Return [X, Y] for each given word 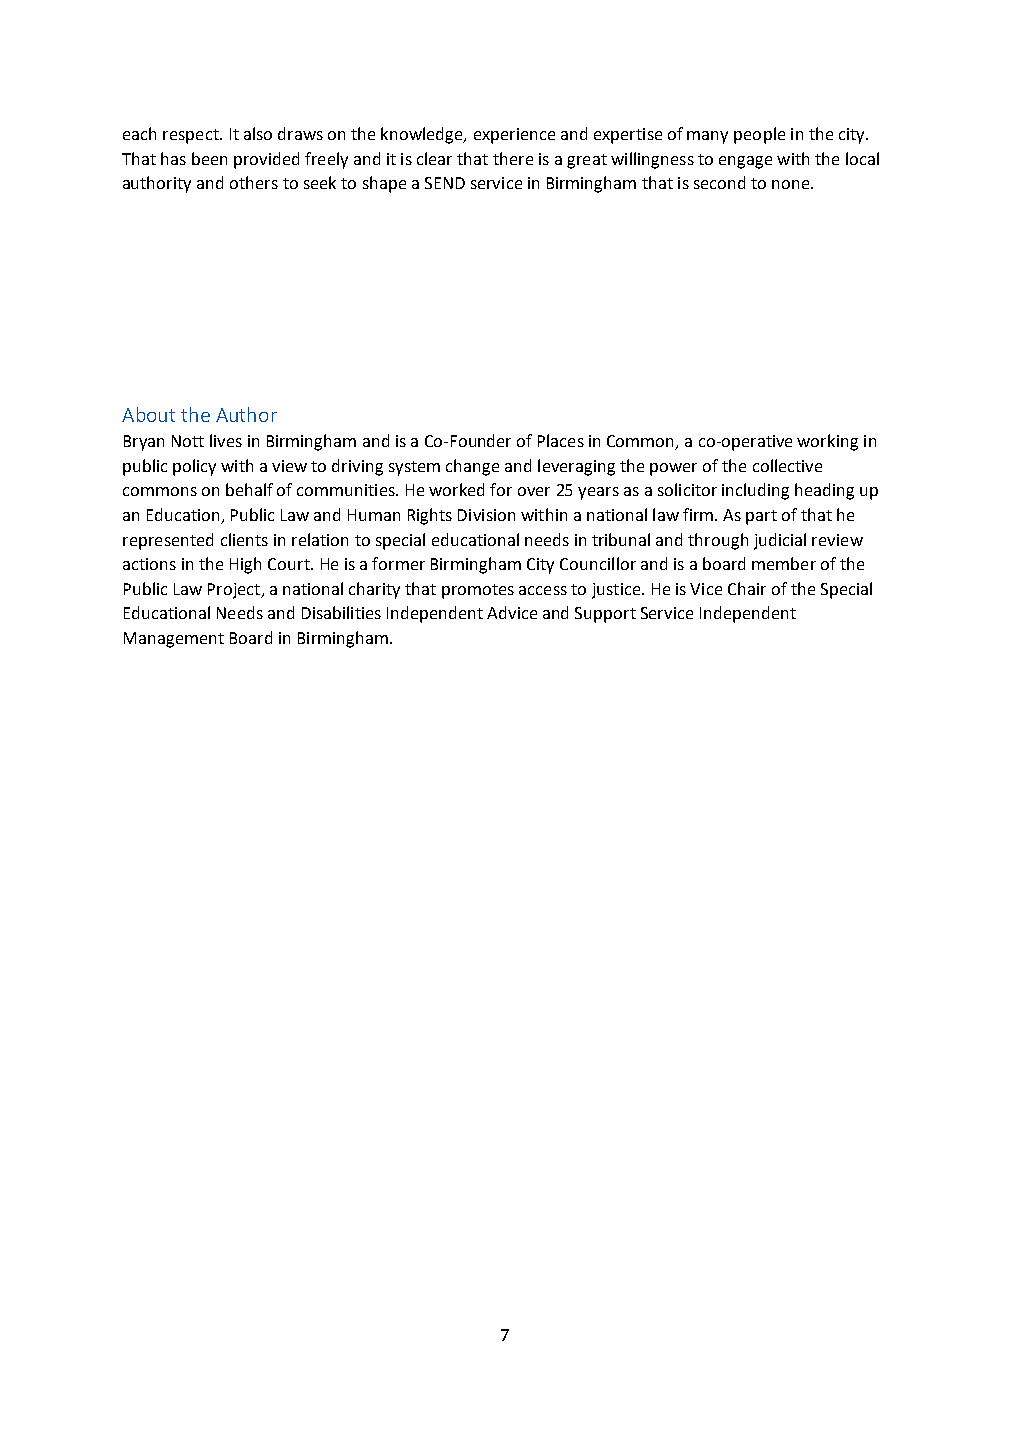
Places [561, 440]
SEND [445, 183]
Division [486, 515]
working [827, 442]
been [209, 158]
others [254, 182]
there [513, 158]
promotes [478, 591]
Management [174, 640]
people [759, 135]
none [792, 184]
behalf [249, 489]
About [148, 414]
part [761, 517]
